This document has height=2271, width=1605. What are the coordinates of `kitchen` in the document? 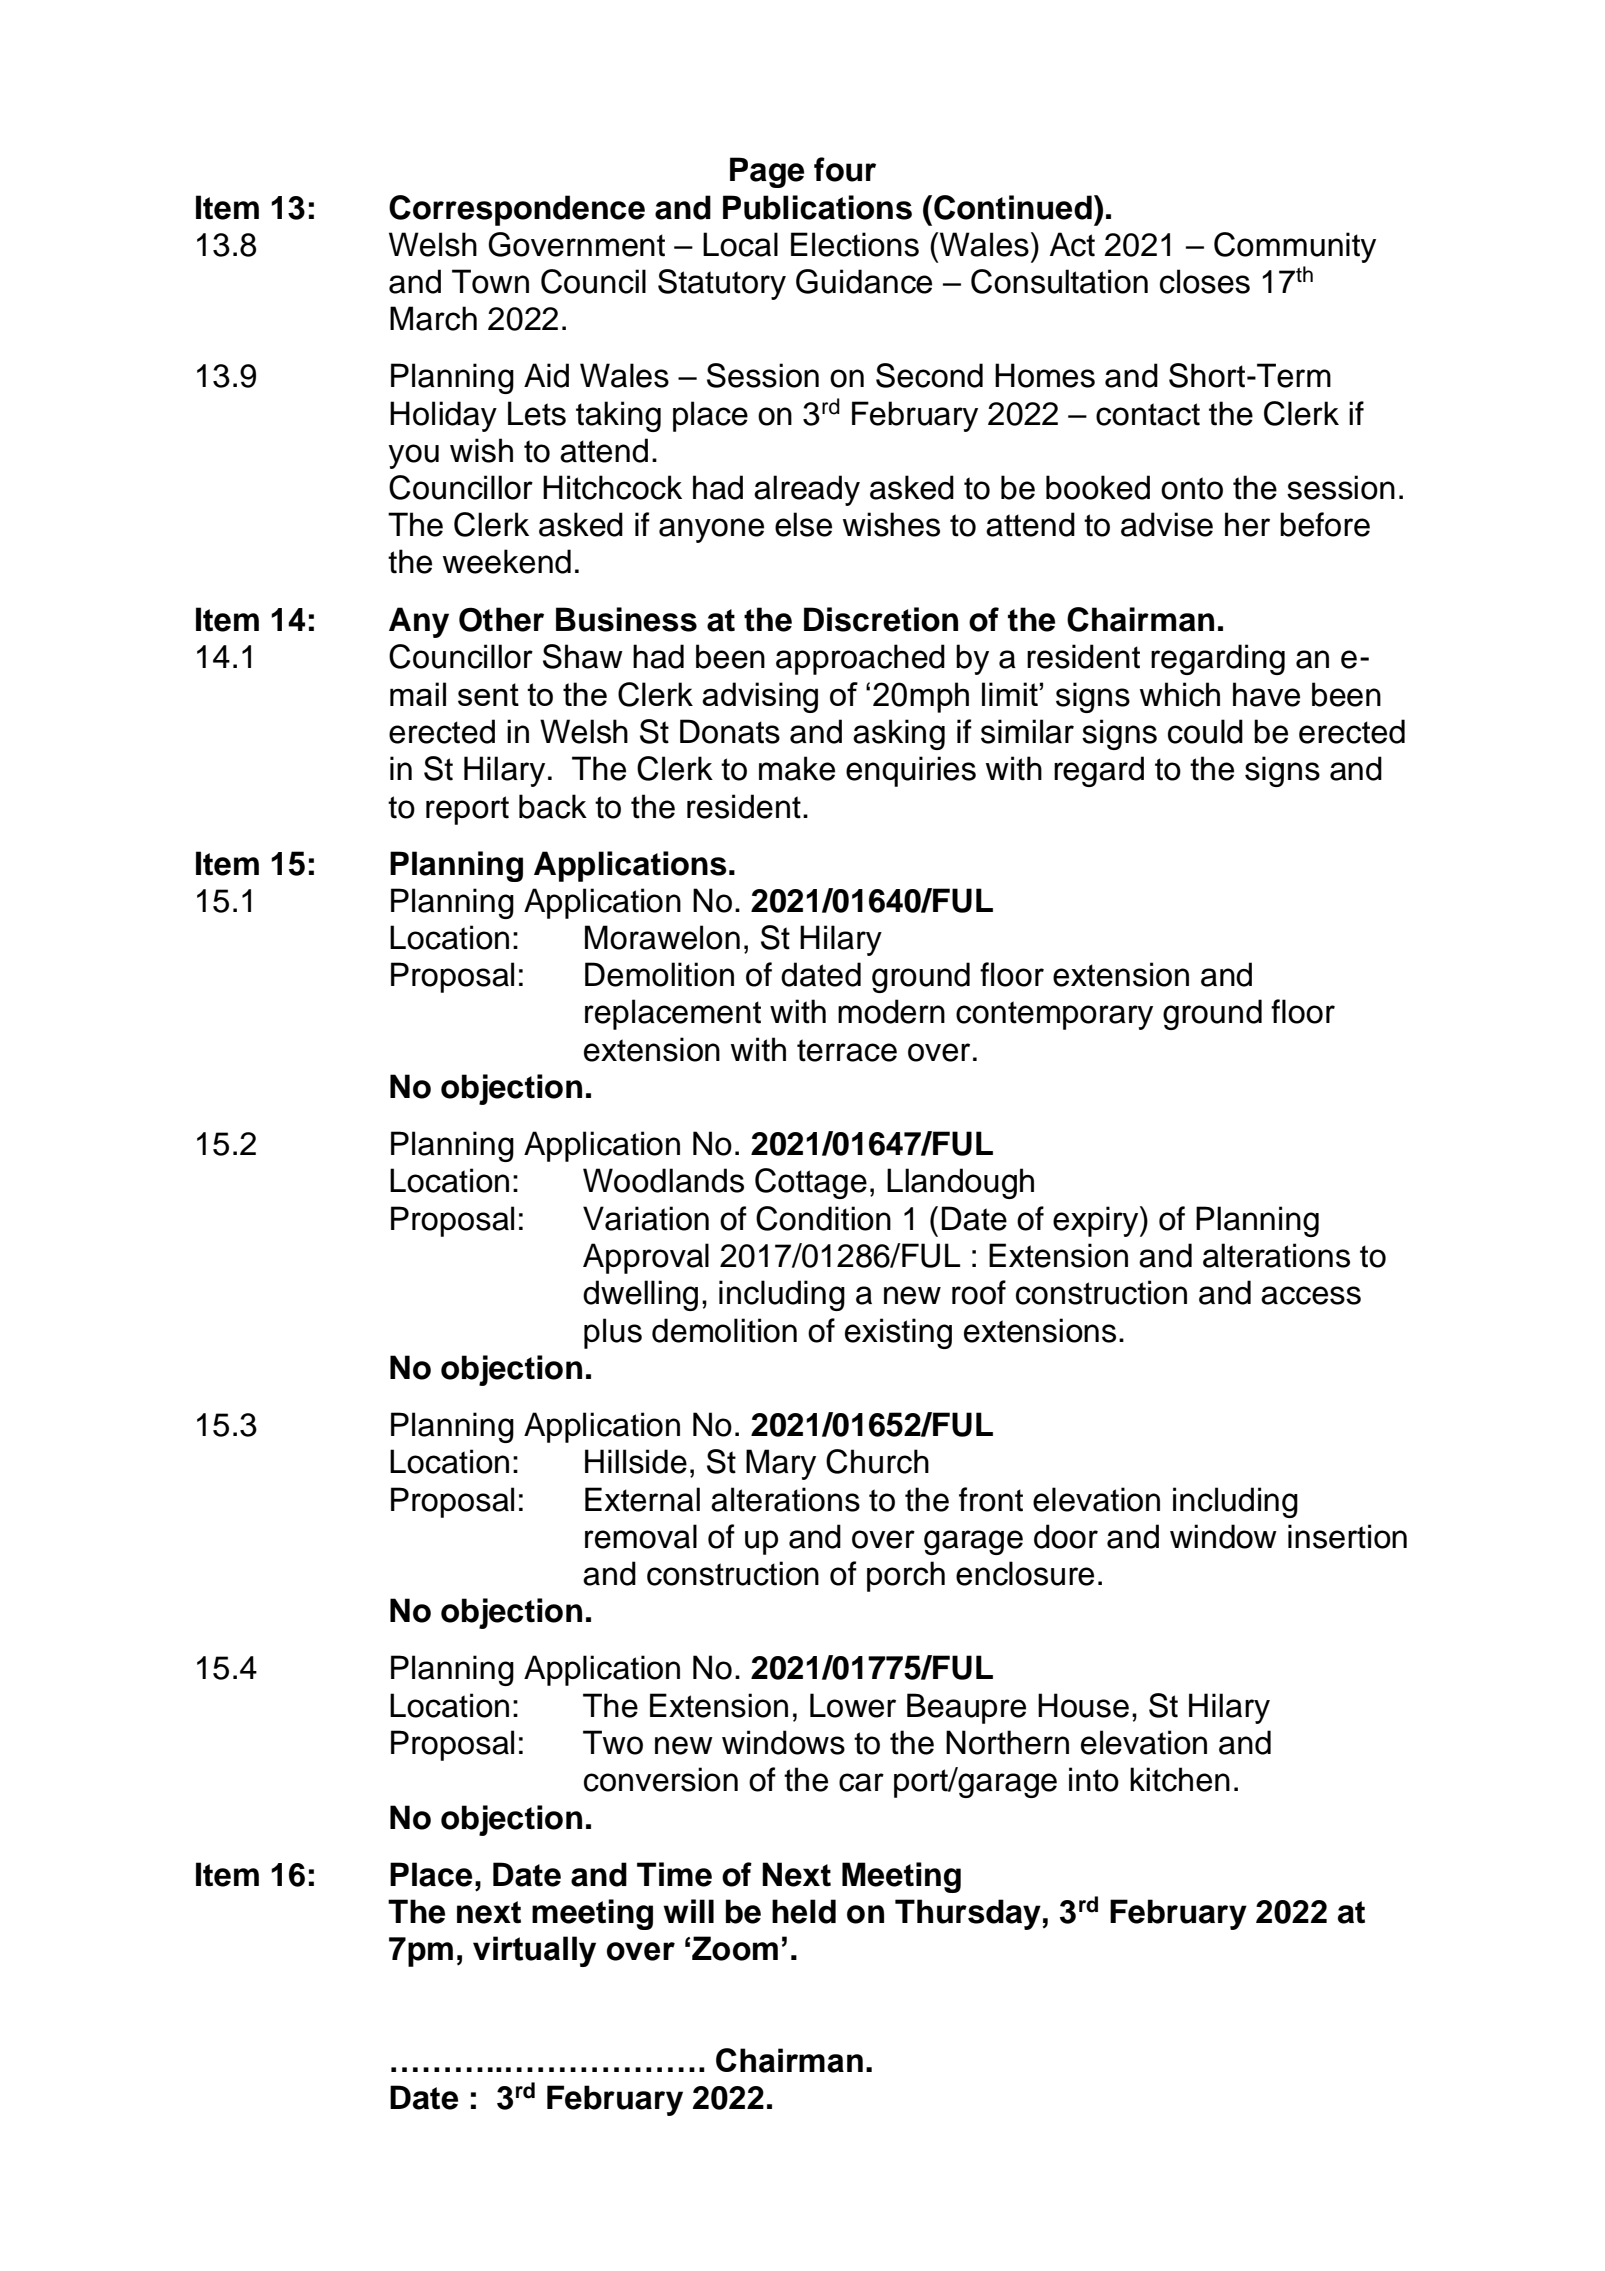 It's located at (1180, 1779).
